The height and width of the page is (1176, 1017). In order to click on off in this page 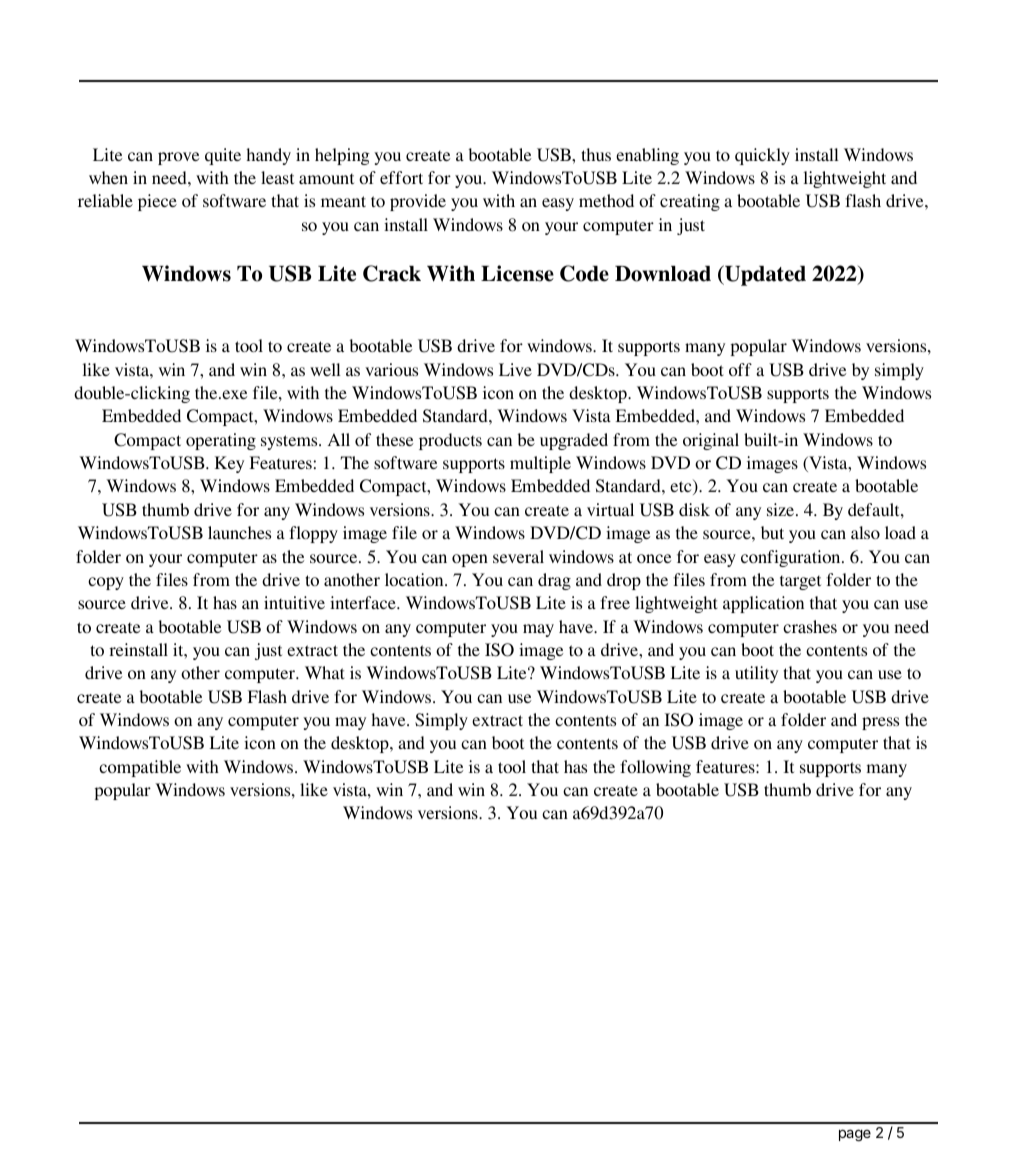, I will do `click(740, 369)`.
